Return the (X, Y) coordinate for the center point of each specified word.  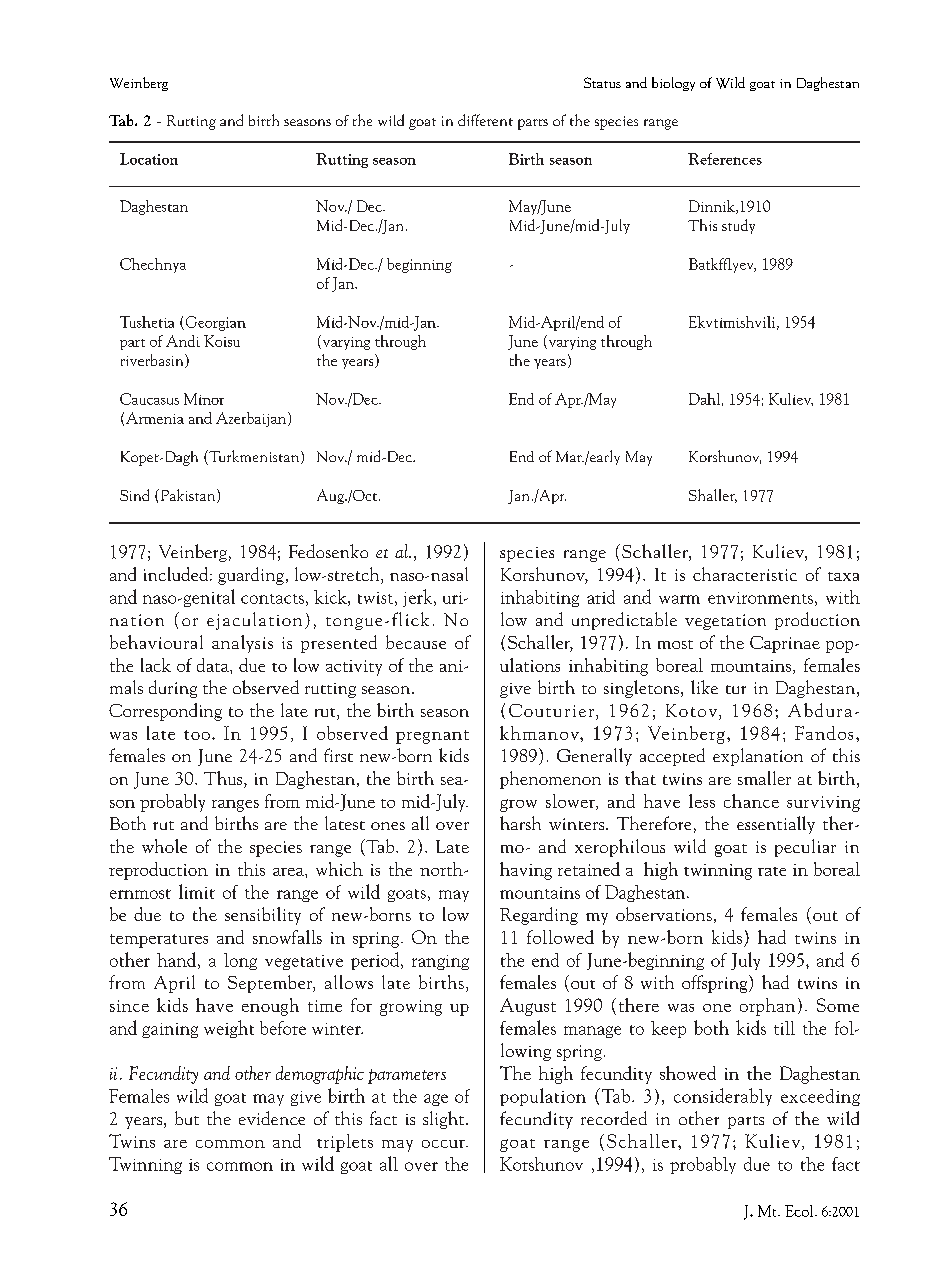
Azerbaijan (252, 419)
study (738, 226)
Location (149, 159)
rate (772, 871)
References (725, 159)
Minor (204, 399)
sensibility (263, 916)
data (214, 665)
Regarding (539, 916)
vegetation (725, 622)
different (485, 120)
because (416, 642)
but (187, 1118)
